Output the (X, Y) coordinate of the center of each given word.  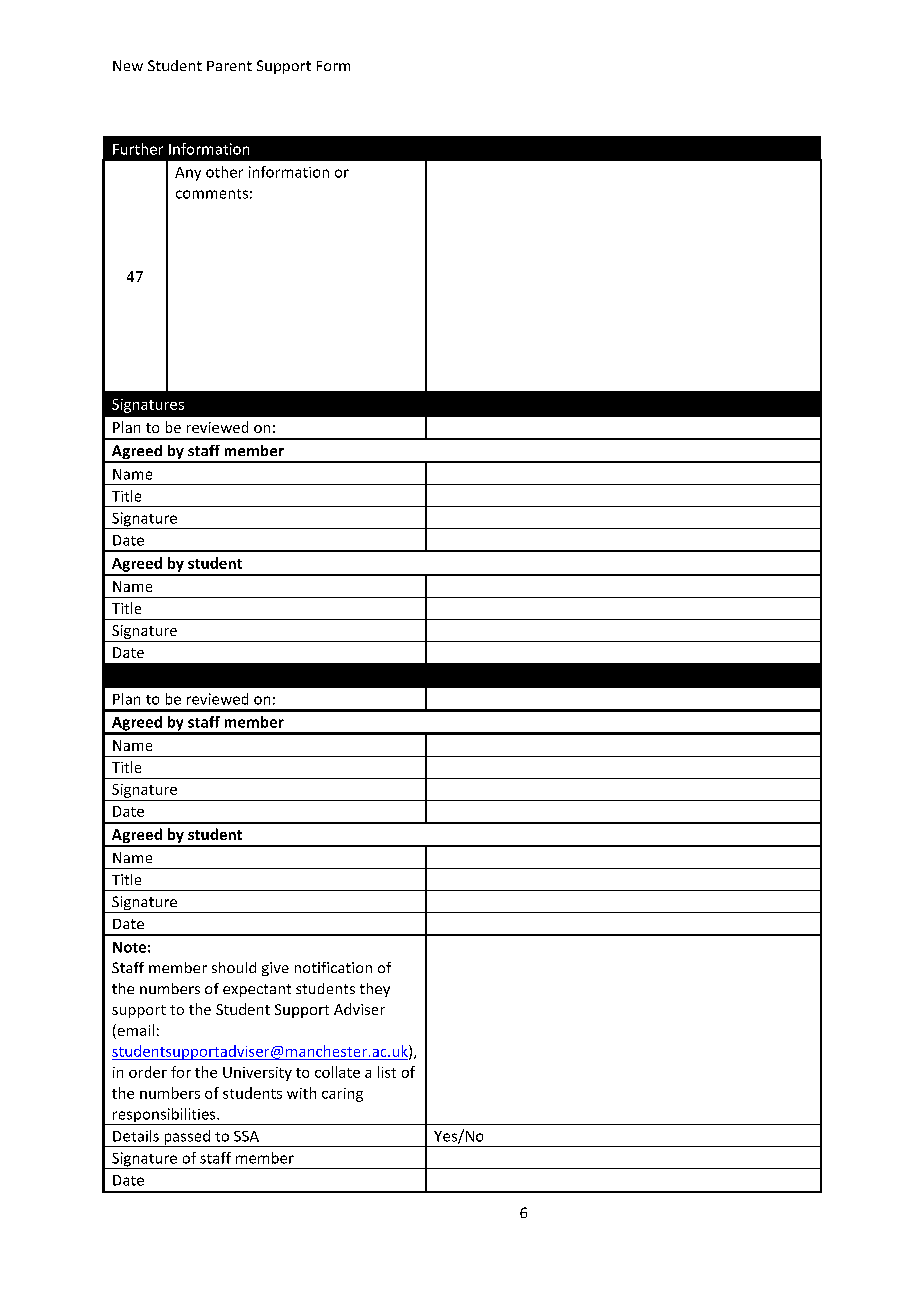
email (134, 1031)
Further (138, 149)
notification (333, 967)
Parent (229, 66)
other (224, 172)
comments (212, 194)
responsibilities (164, 1116)
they (375, 990)
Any (188, 174)
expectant (257, 990)
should (234, 967)
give (275, 969)
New (128, 65)
